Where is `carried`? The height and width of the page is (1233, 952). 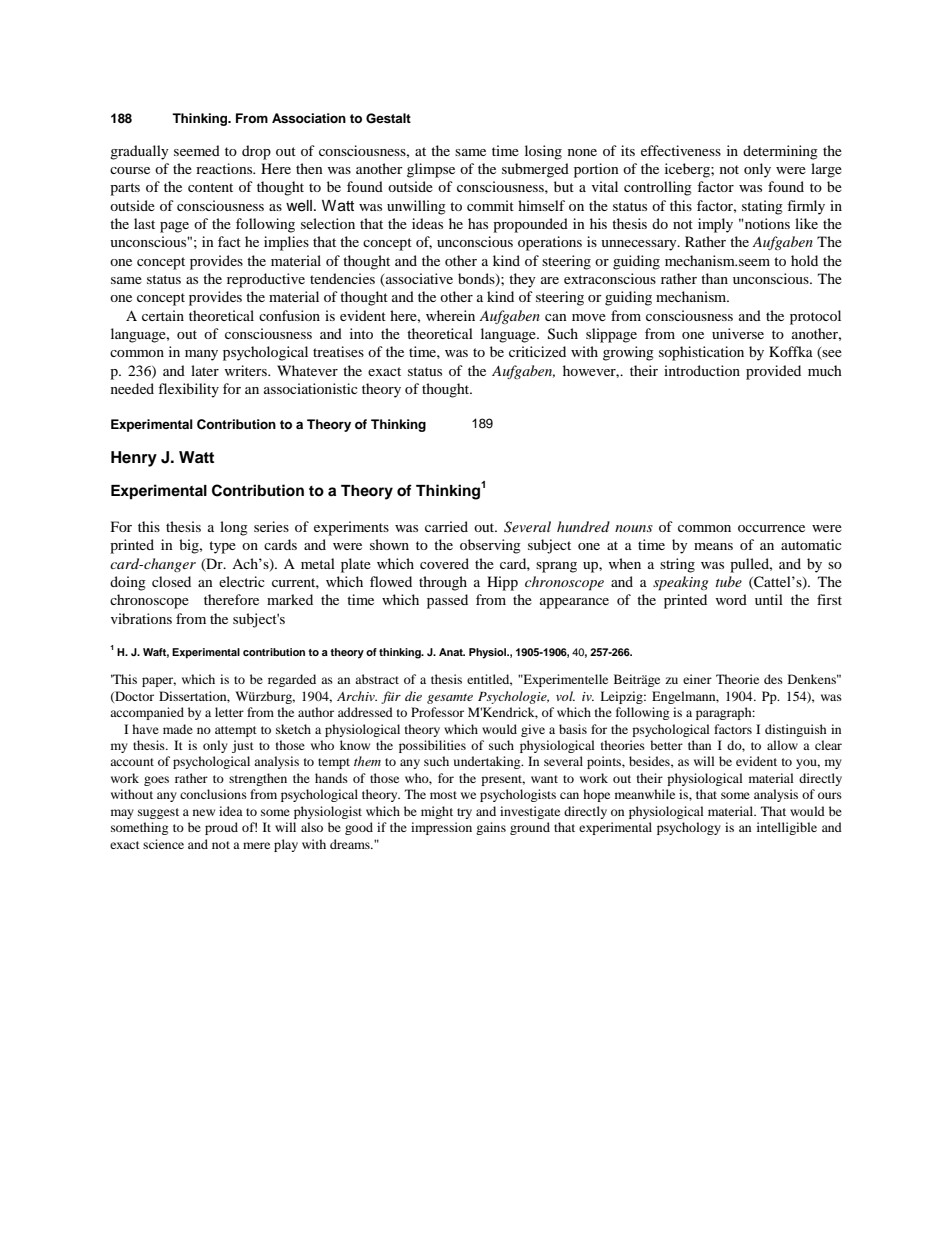 carried is located at coordinates (446, 526).
